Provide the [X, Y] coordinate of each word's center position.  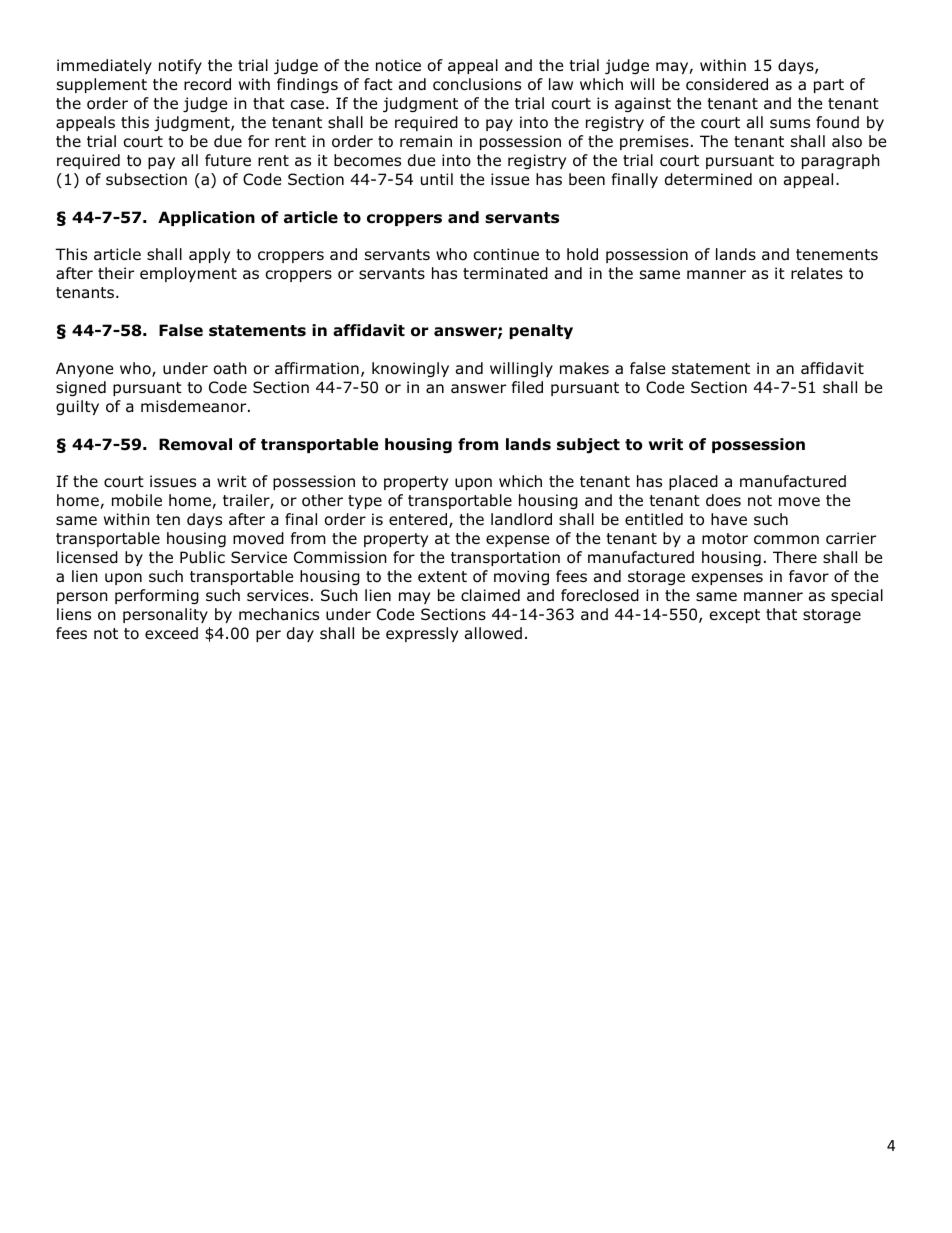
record [207, 84]
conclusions [477, 84]
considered [727, 84]
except [735, 616]
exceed [171, 633]
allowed [493, 633]
